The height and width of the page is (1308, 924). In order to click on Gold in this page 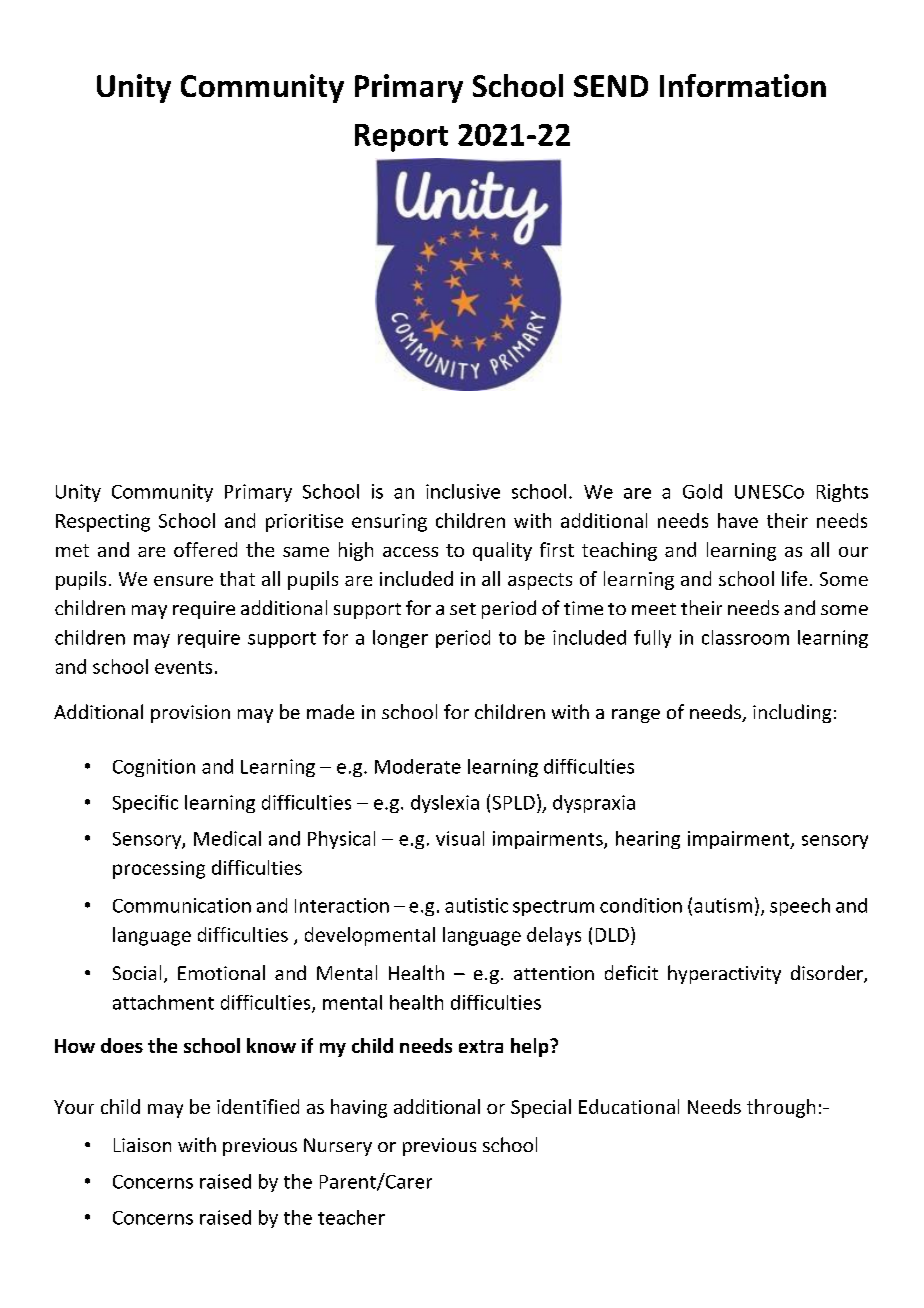, I will do `click(702, 491)`.
